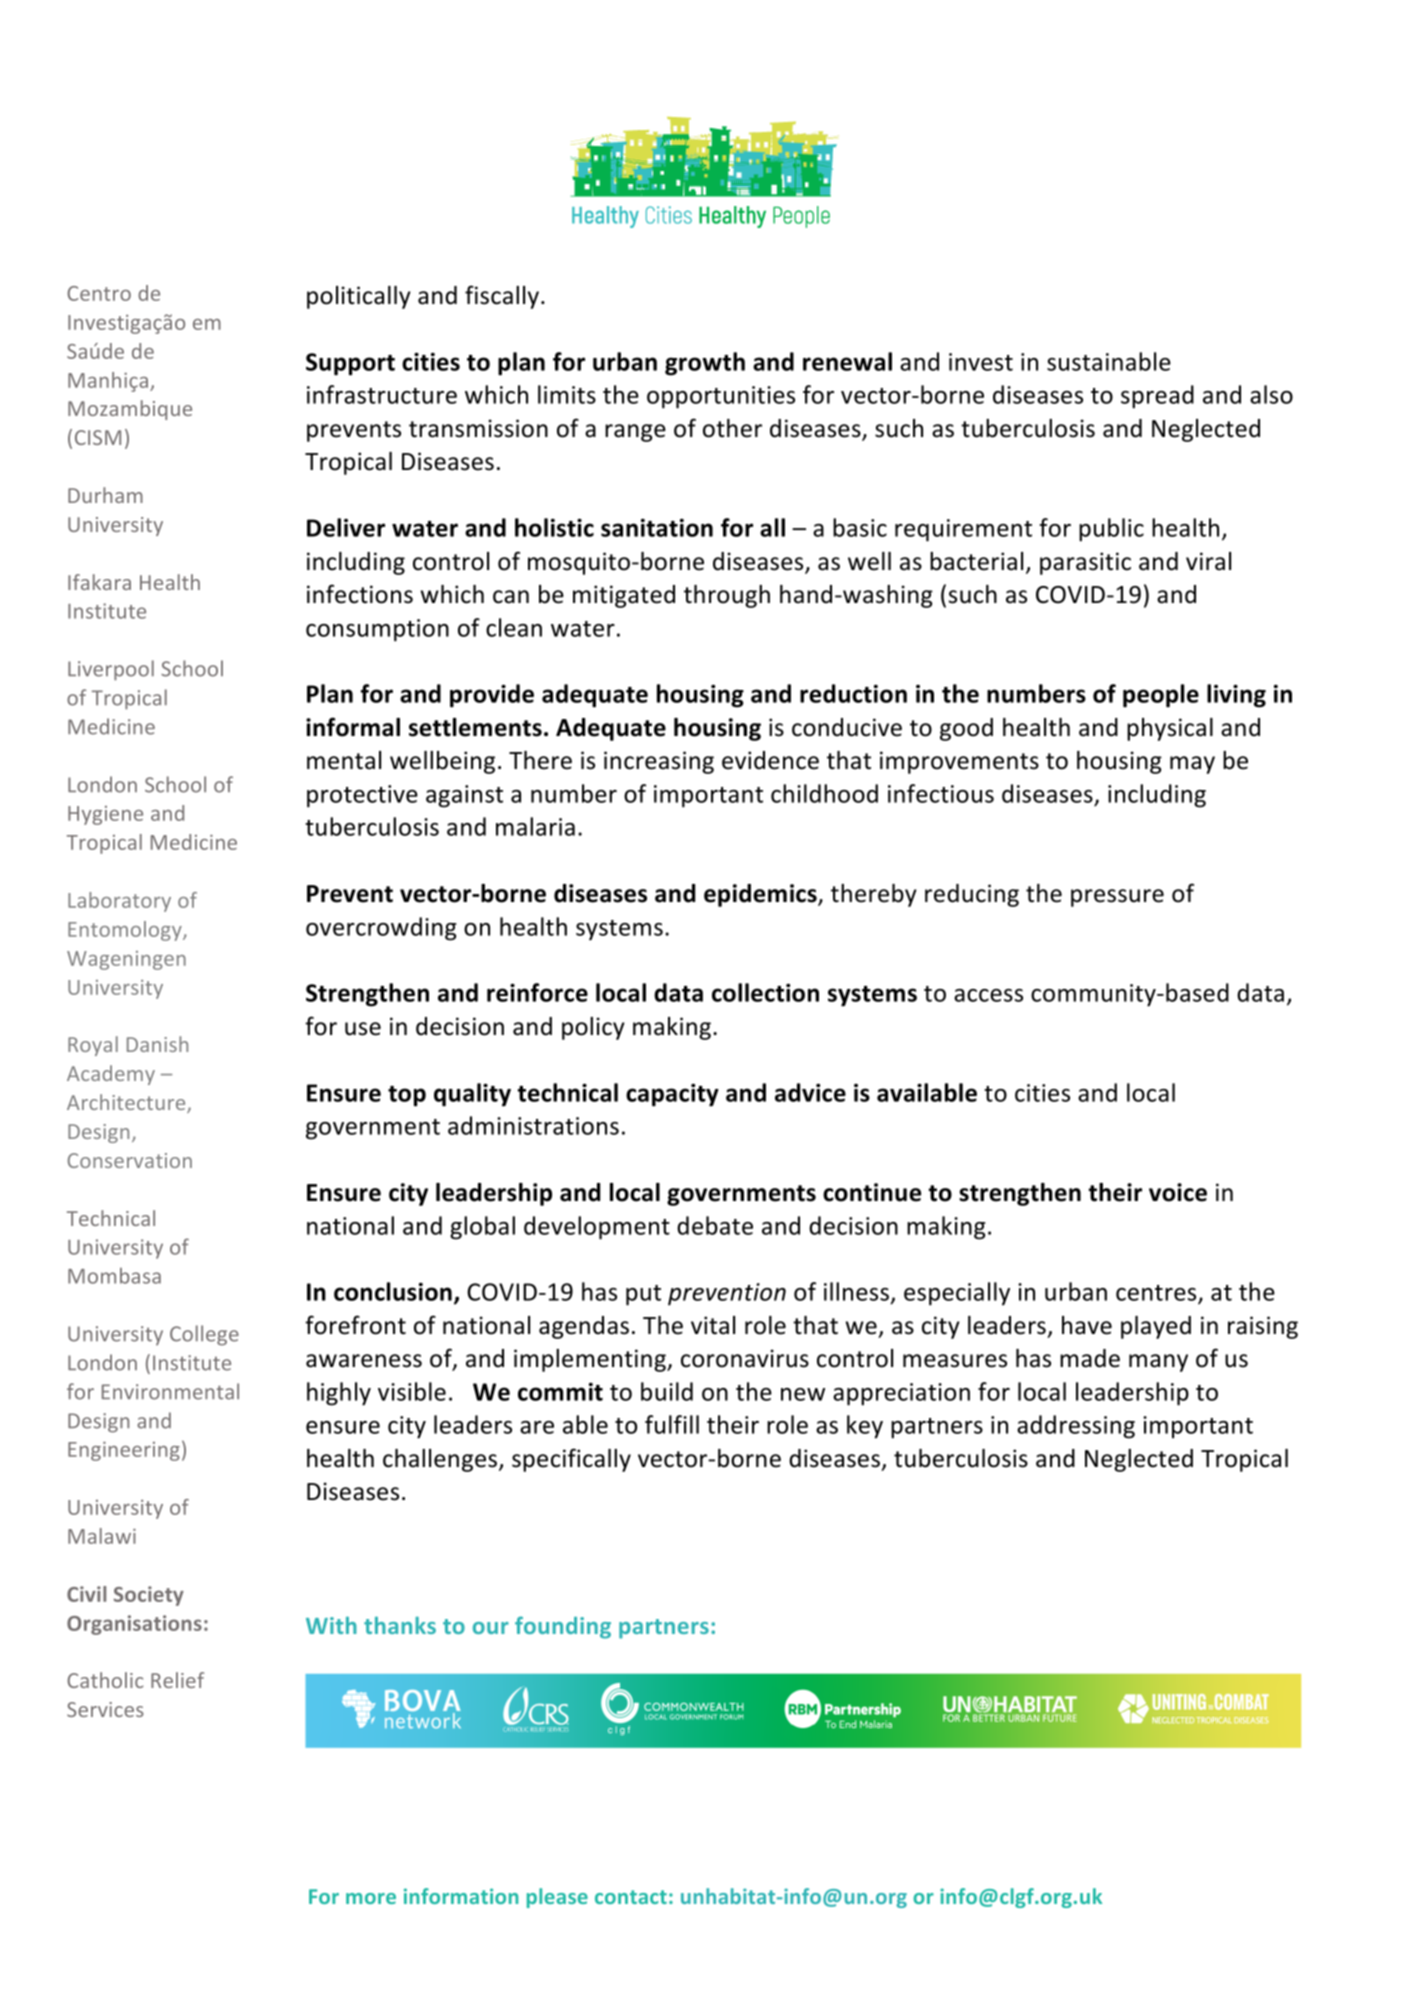 This image has width=1409, height=1994. What do you see at coordinates (705, 364) in the image?
I see `growth` at bounding box center [705, 364].
